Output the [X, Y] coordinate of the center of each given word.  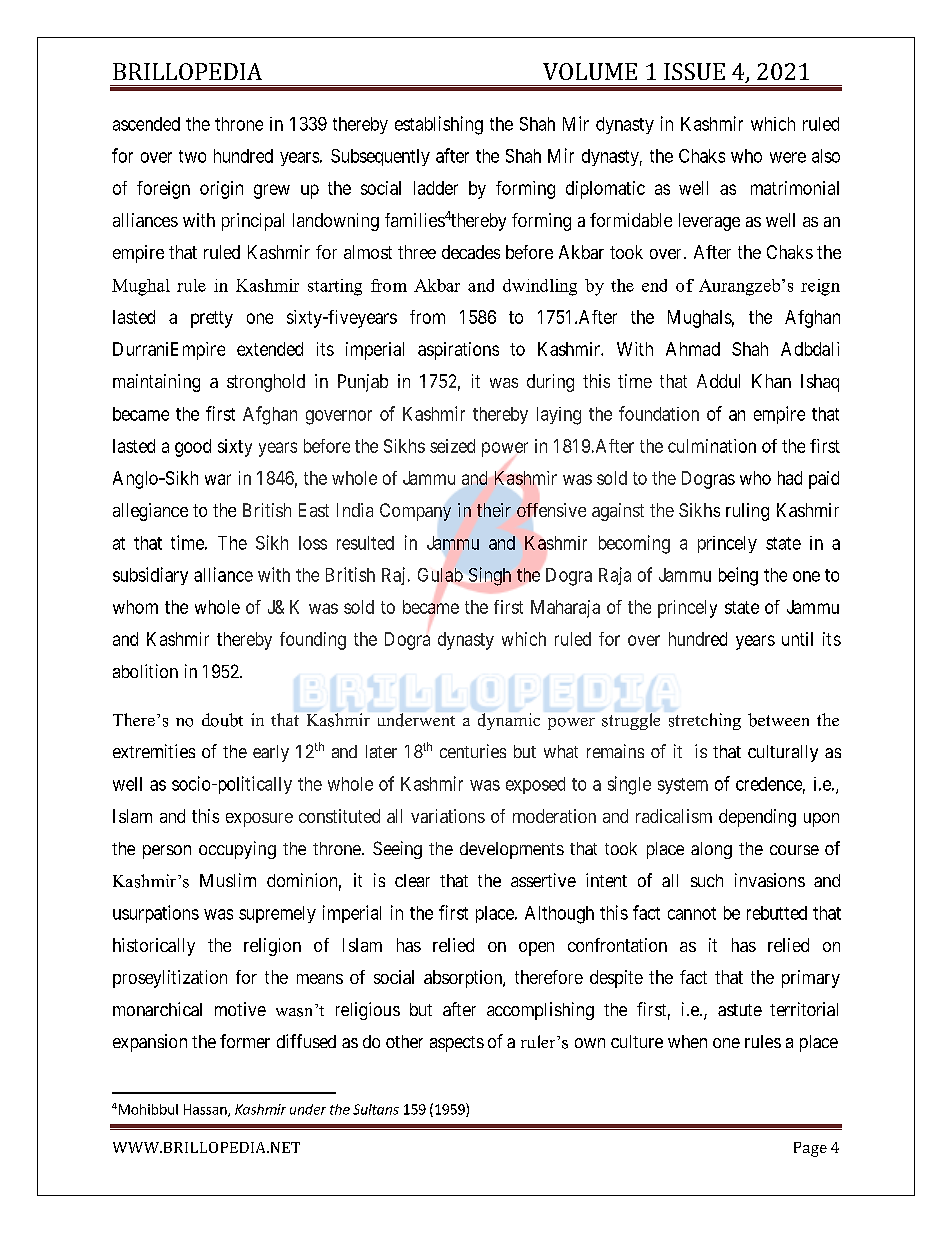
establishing [439, 125]
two [192, 156]
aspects [457, 1044]
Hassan [206, 1110]
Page [810, 1149]
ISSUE [694, 71]
